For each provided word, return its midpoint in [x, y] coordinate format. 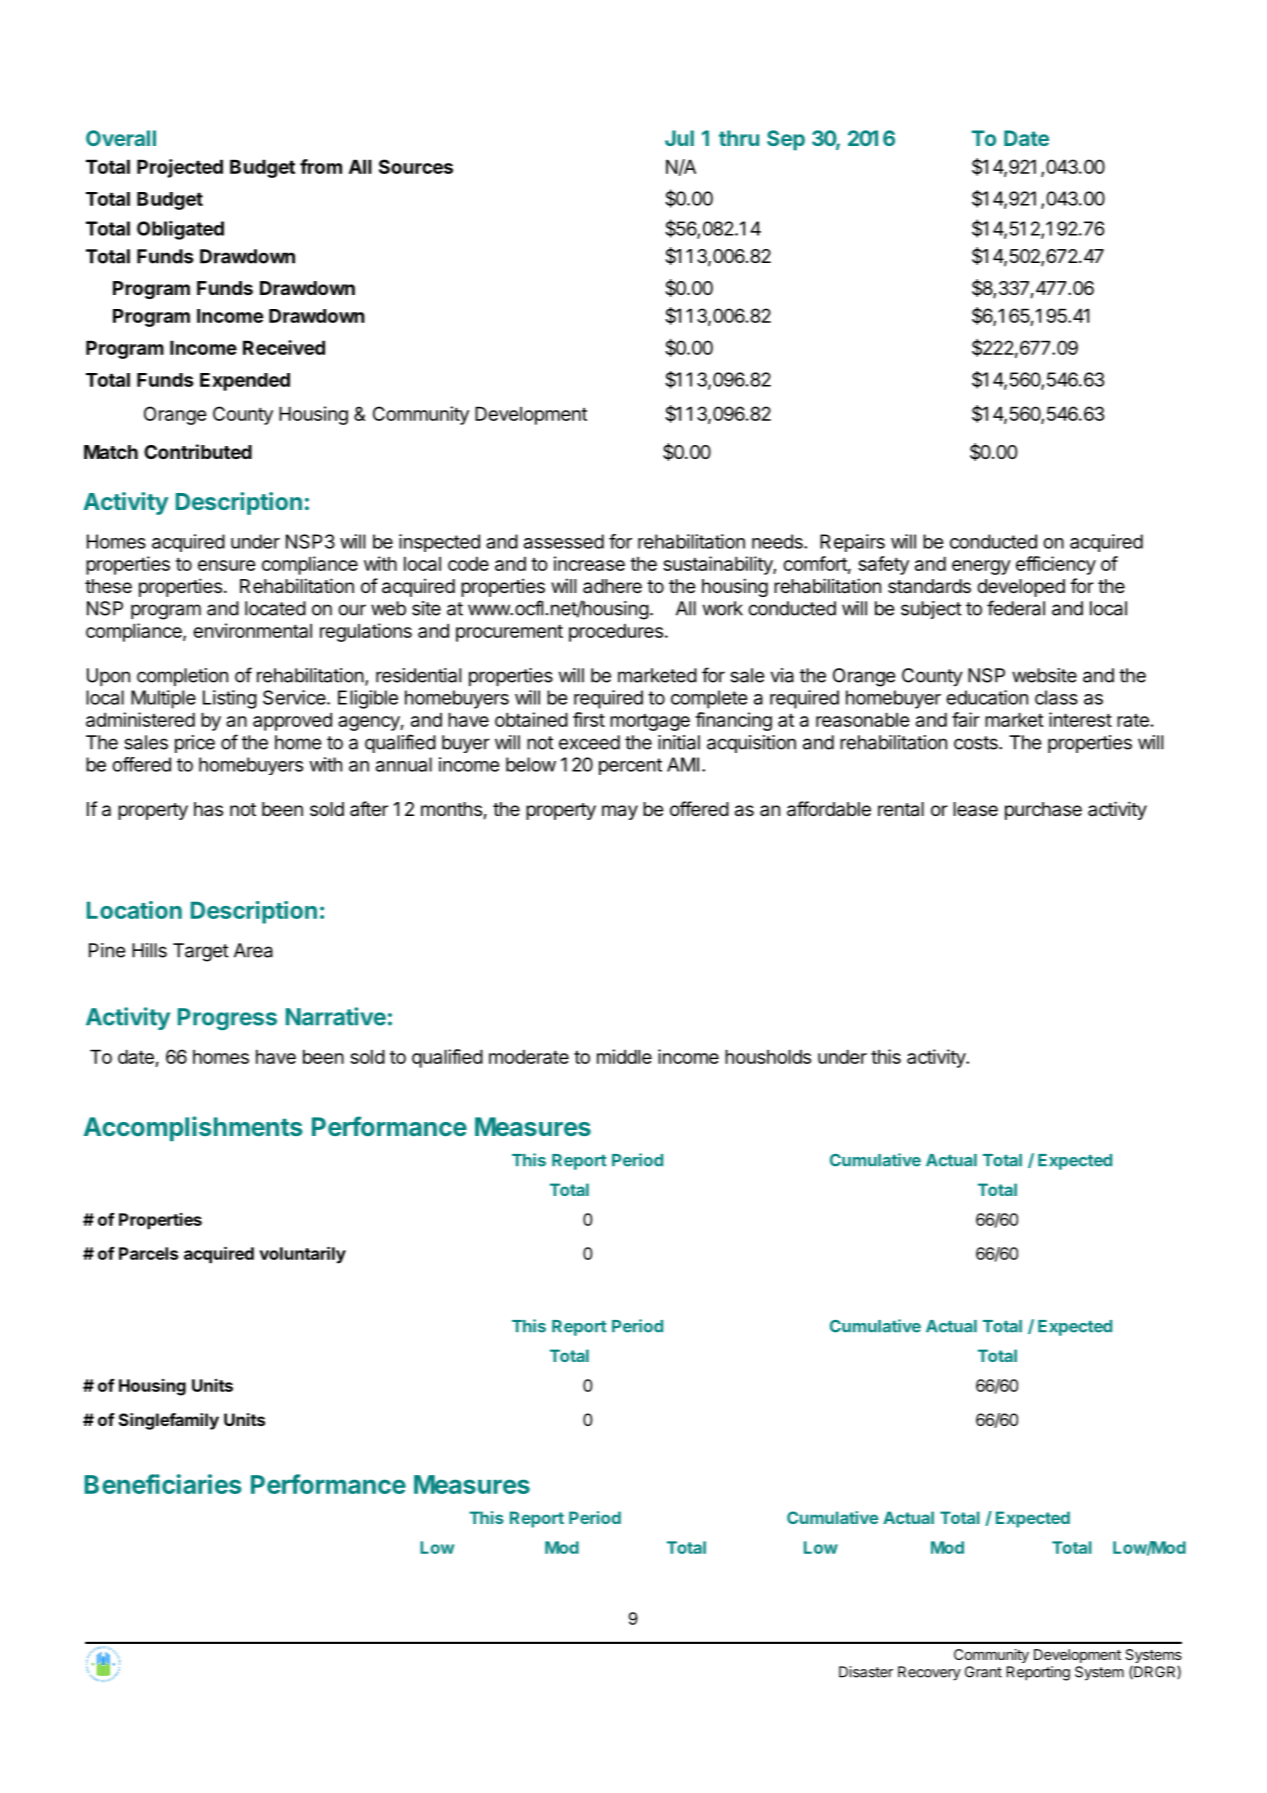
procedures [616, 633]
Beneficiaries [163, 1484]
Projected [180, 168]
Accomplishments [193, 1128]
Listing [230, 699]
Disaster [866, 1672]
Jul [679, 138]
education [987, 697]
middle [624, 1056]
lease [975, 809]
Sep [786, 140]
